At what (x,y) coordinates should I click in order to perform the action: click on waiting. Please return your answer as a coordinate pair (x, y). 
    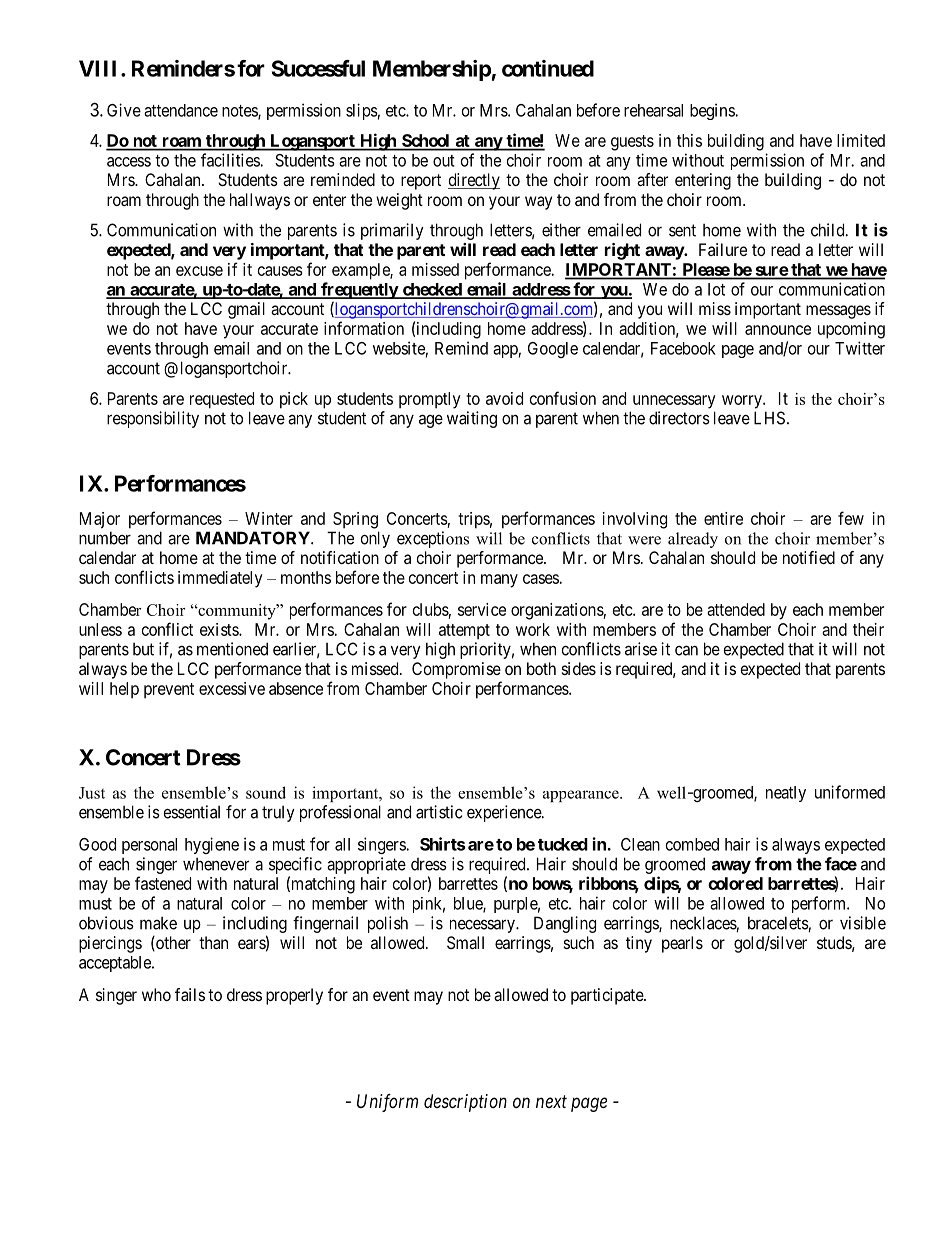
    Looking at the image, I should click on (472, 419).
